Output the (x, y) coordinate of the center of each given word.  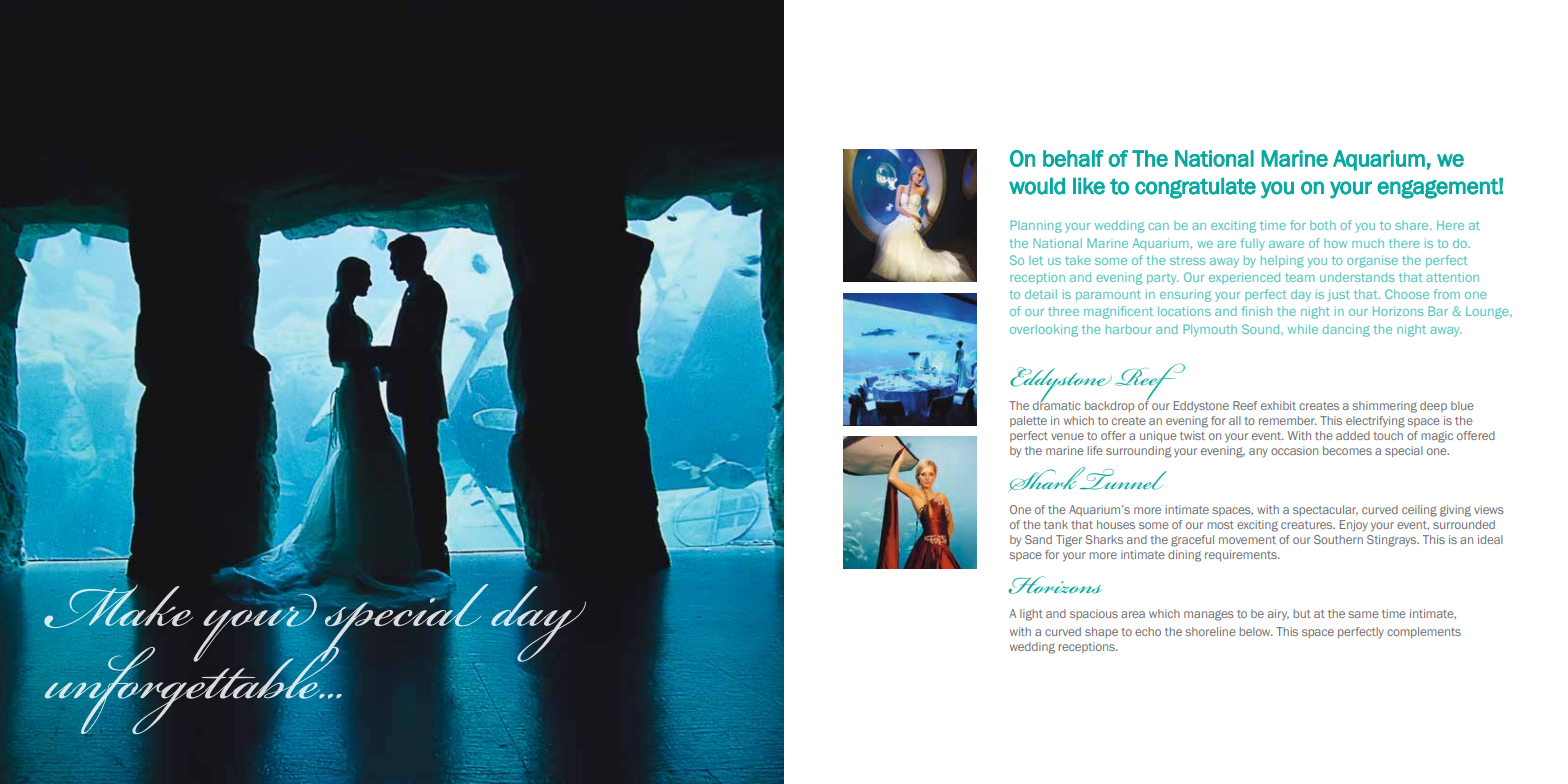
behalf (1073, 158)
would (1037, 186)
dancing (1346, 330)
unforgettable (192, 689)
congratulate (1195, 188)
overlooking (1044, 330)
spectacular (1325, 510)
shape (1101, 632)
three (1063, 311)
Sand (1038, 539)
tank (1056, 524)
